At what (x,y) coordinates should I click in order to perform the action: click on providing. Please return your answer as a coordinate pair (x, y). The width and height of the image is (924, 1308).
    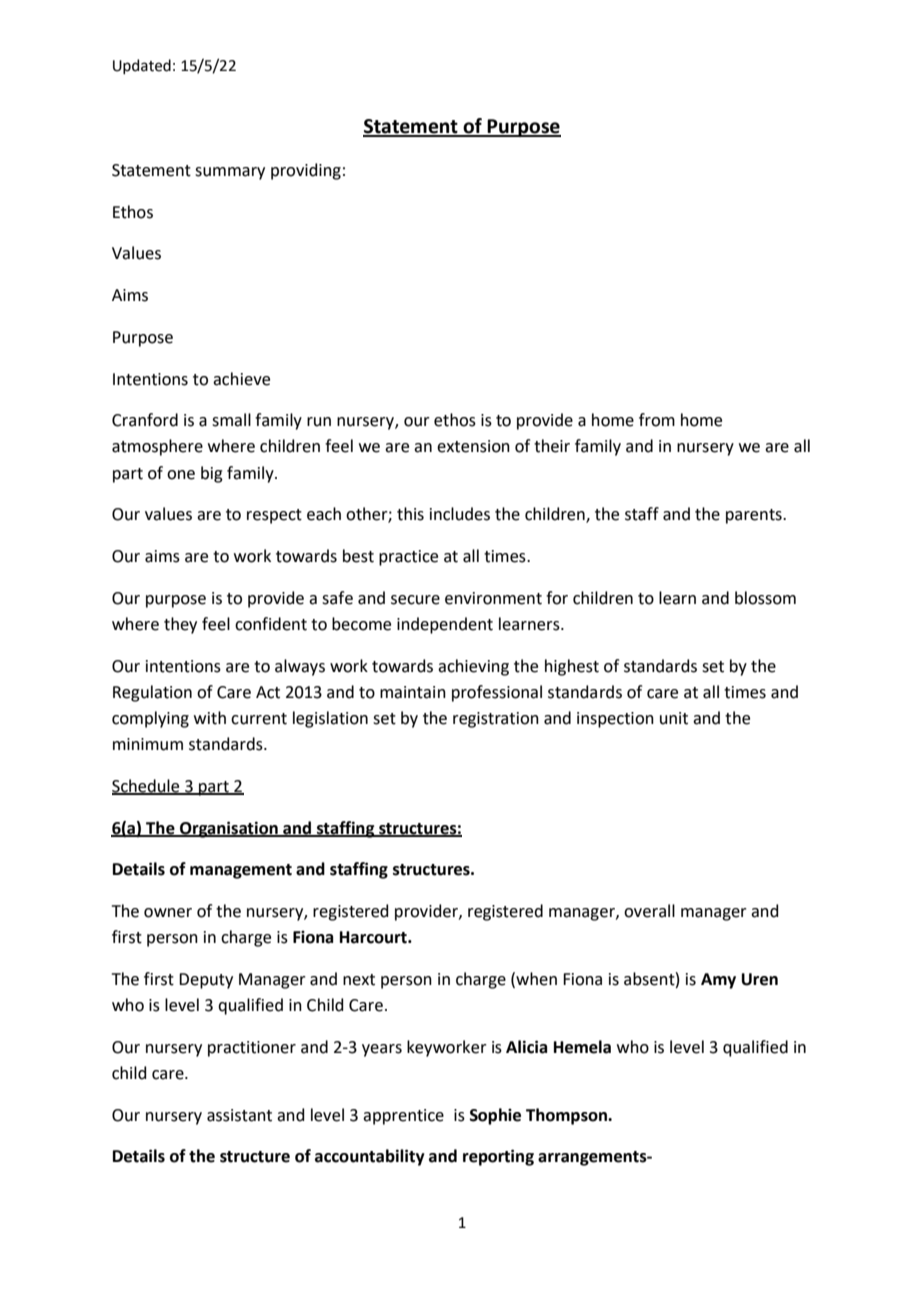
    Looking at the image, I should click on (306, 171).
